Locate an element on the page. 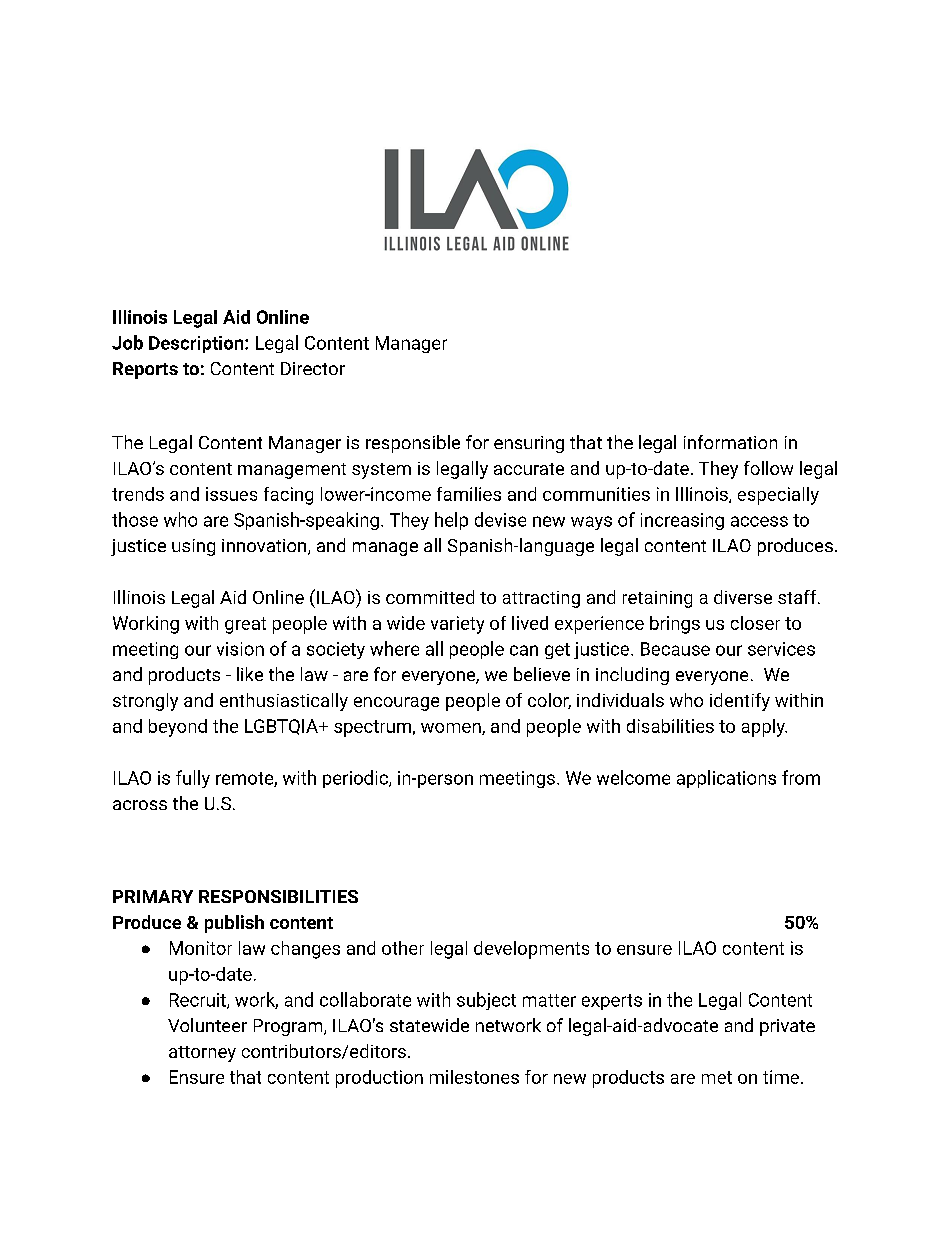 This image has width=952, height=1233. across is located at coordinates (140, 805).
